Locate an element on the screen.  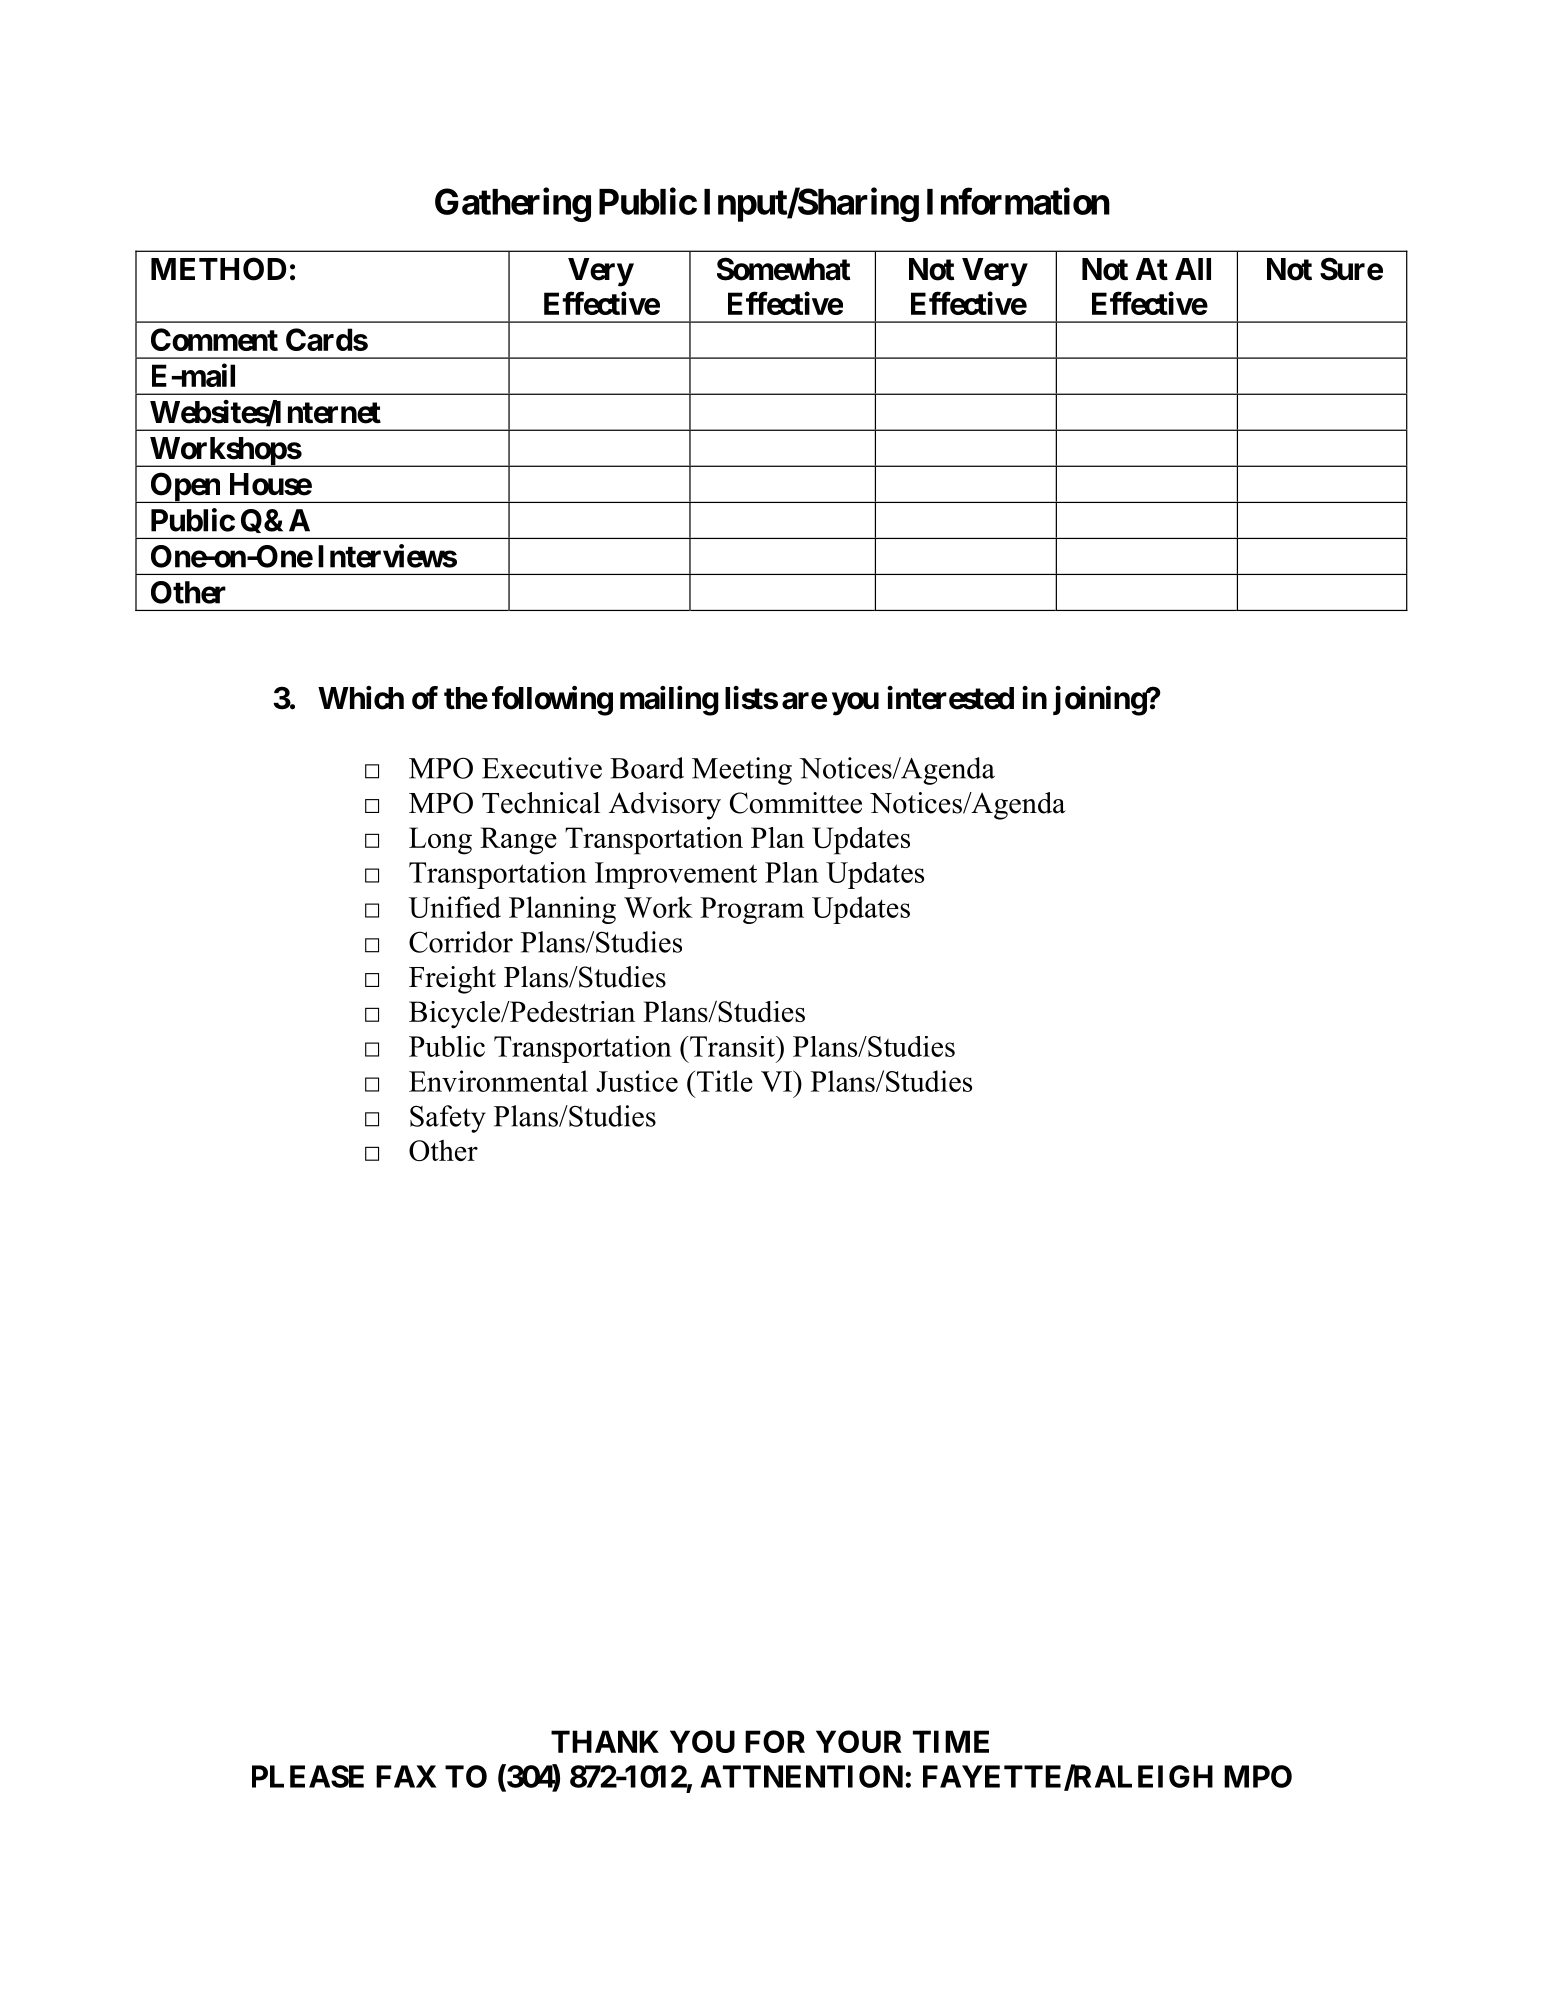
Title is located at coordinates (723, 1081).
